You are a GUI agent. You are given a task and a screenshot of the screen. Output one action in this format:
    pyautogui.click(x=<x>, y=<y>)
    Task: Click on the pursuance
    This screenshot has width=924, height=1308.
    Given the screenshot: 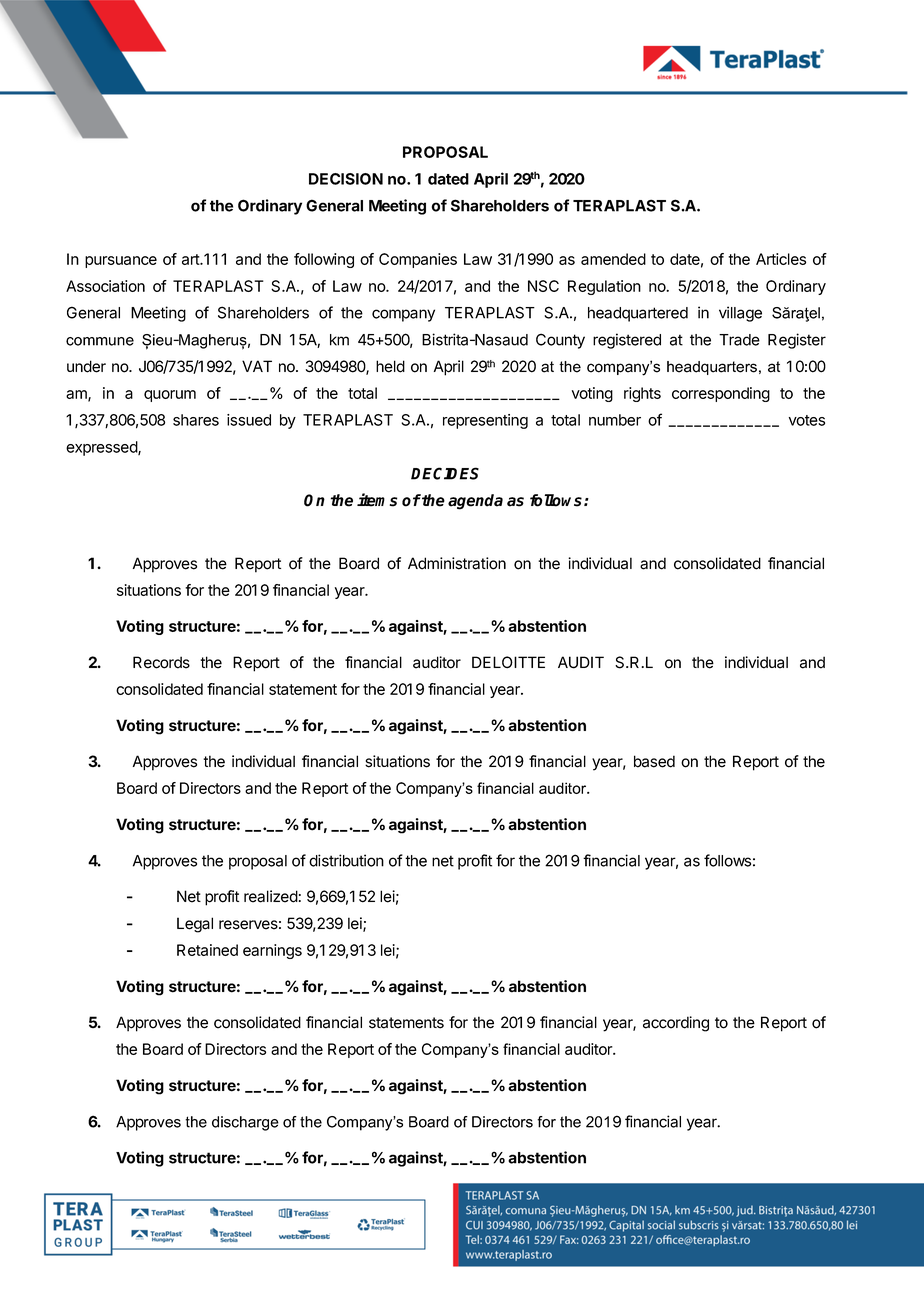 What is the action you would take?
    pyautogui.click(x=121, y=262)
